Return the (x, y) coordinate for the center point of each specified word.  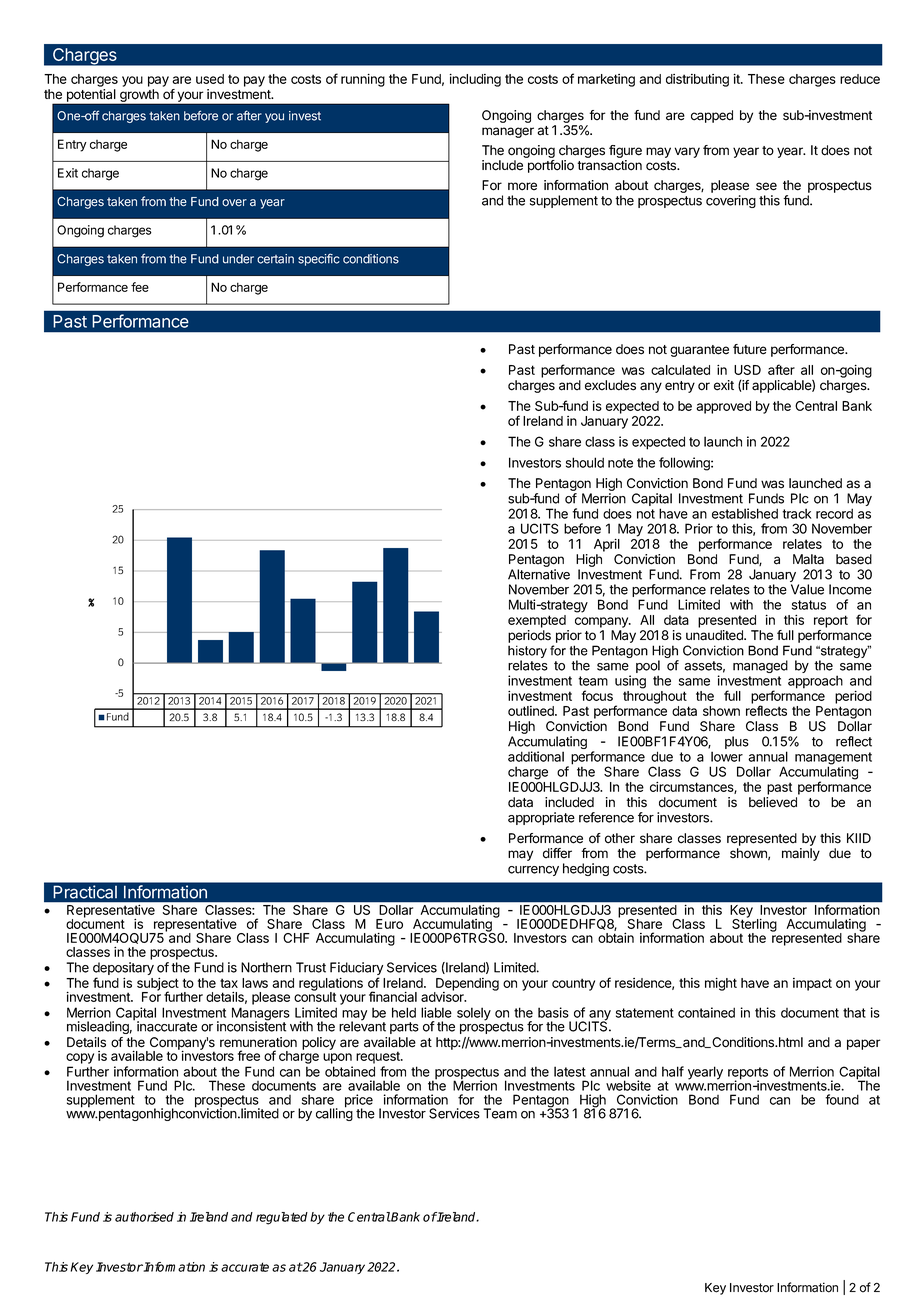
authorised (144, 1217)
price (359, 1102)
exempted (537, 621)
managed (760, 666)
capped (712, 116)
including (475, 80)
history (527, 653)
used (210, 79)
